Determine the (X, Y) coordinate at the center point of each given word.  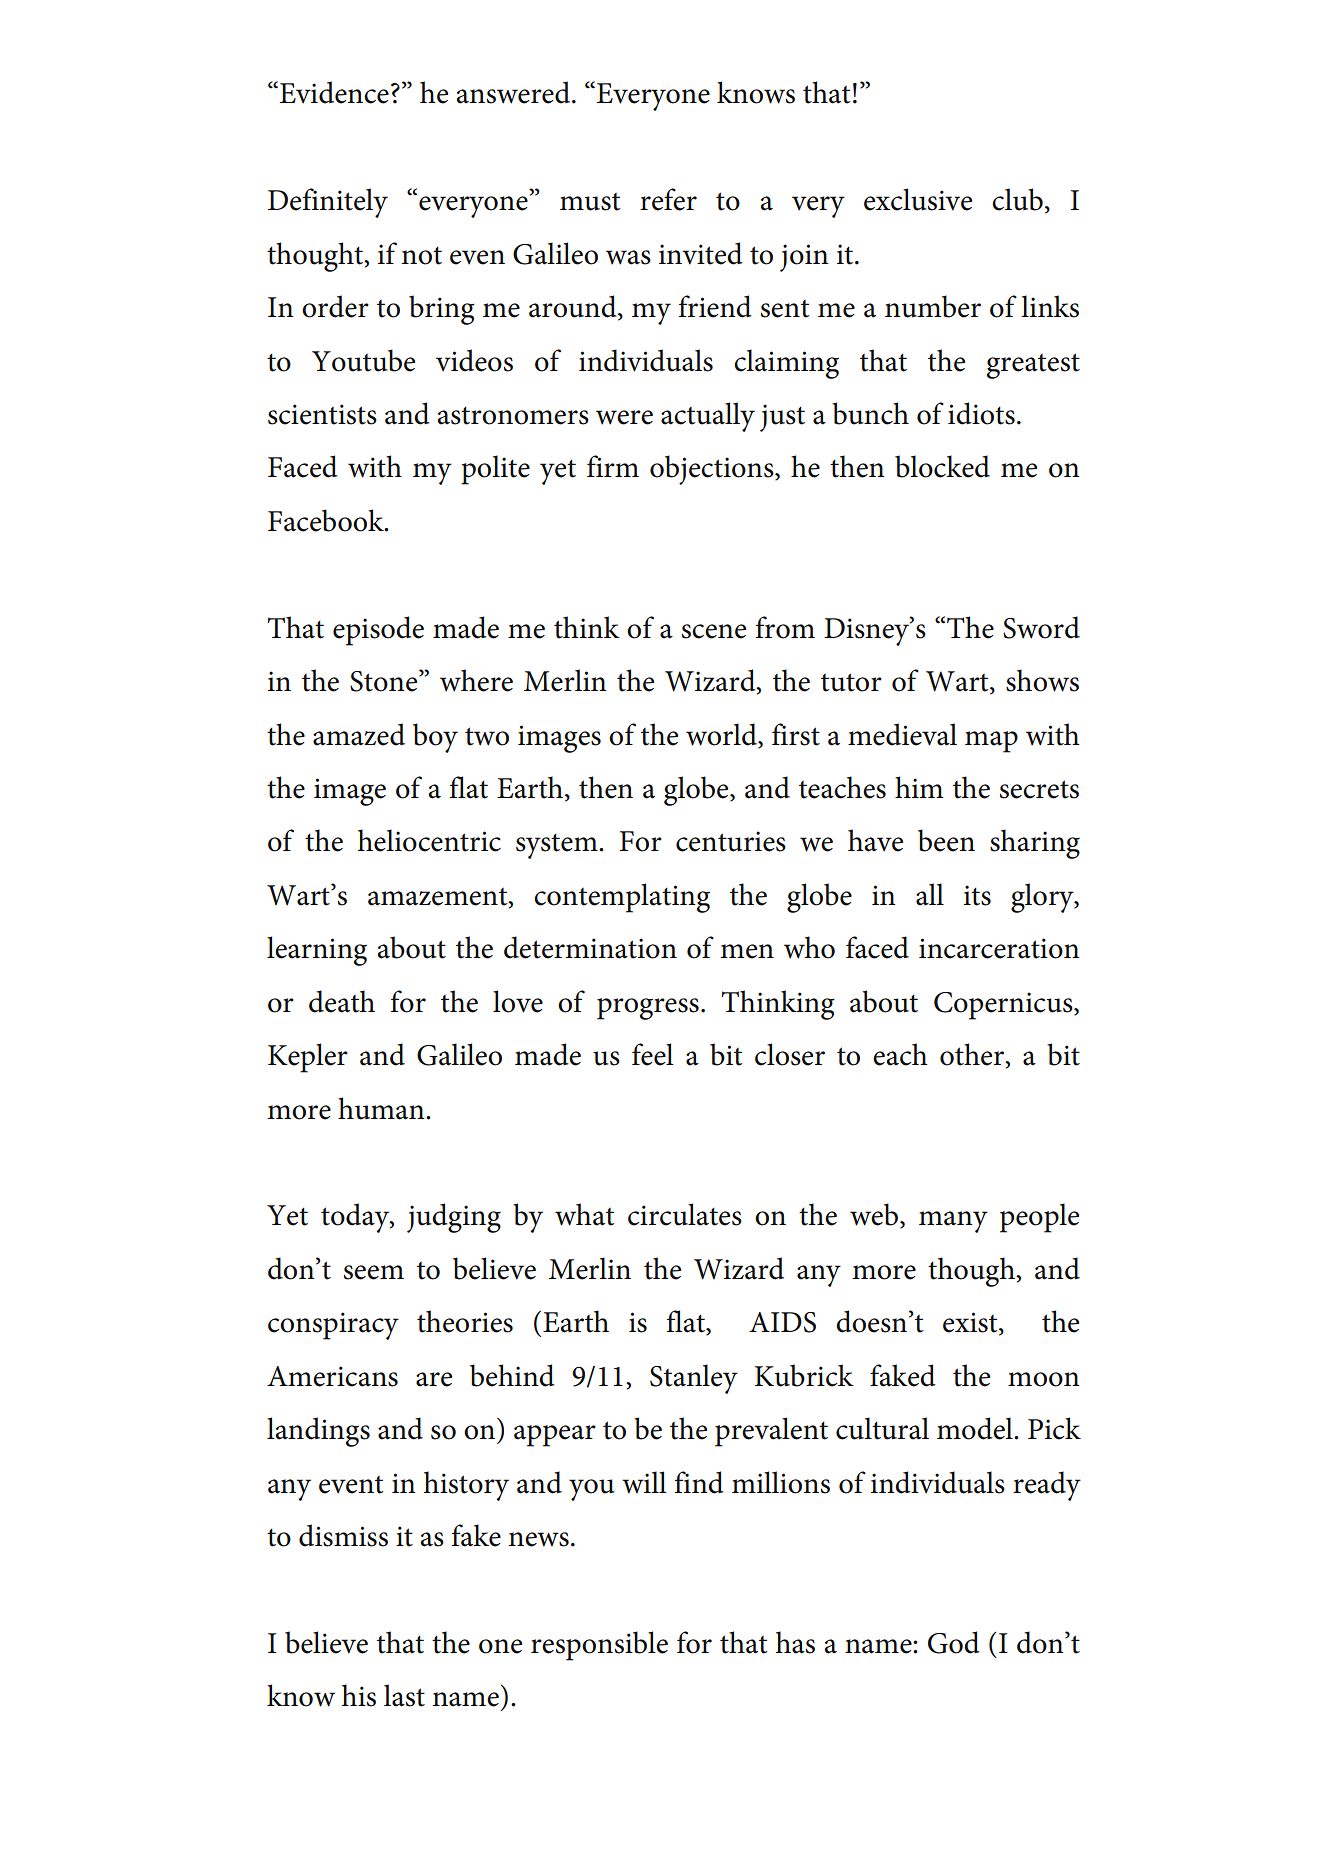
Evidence (333, 92)
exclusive (918, 199)
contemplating (622, 898)
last (404, 1695)
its (977, 895)
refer (668, 199)
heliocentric (429, 840)
